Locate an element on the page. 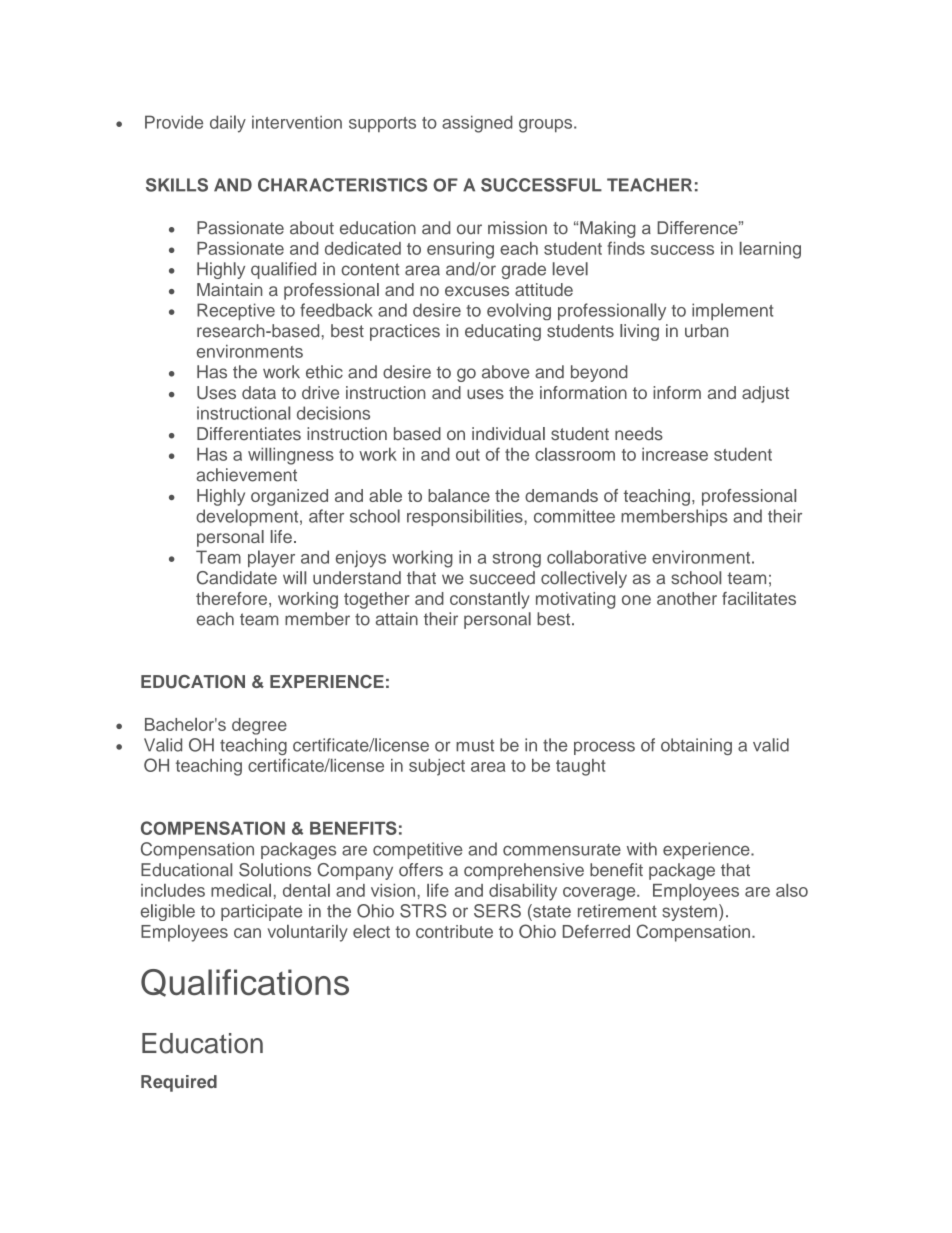  daily is located at coordinates (228, 124).
